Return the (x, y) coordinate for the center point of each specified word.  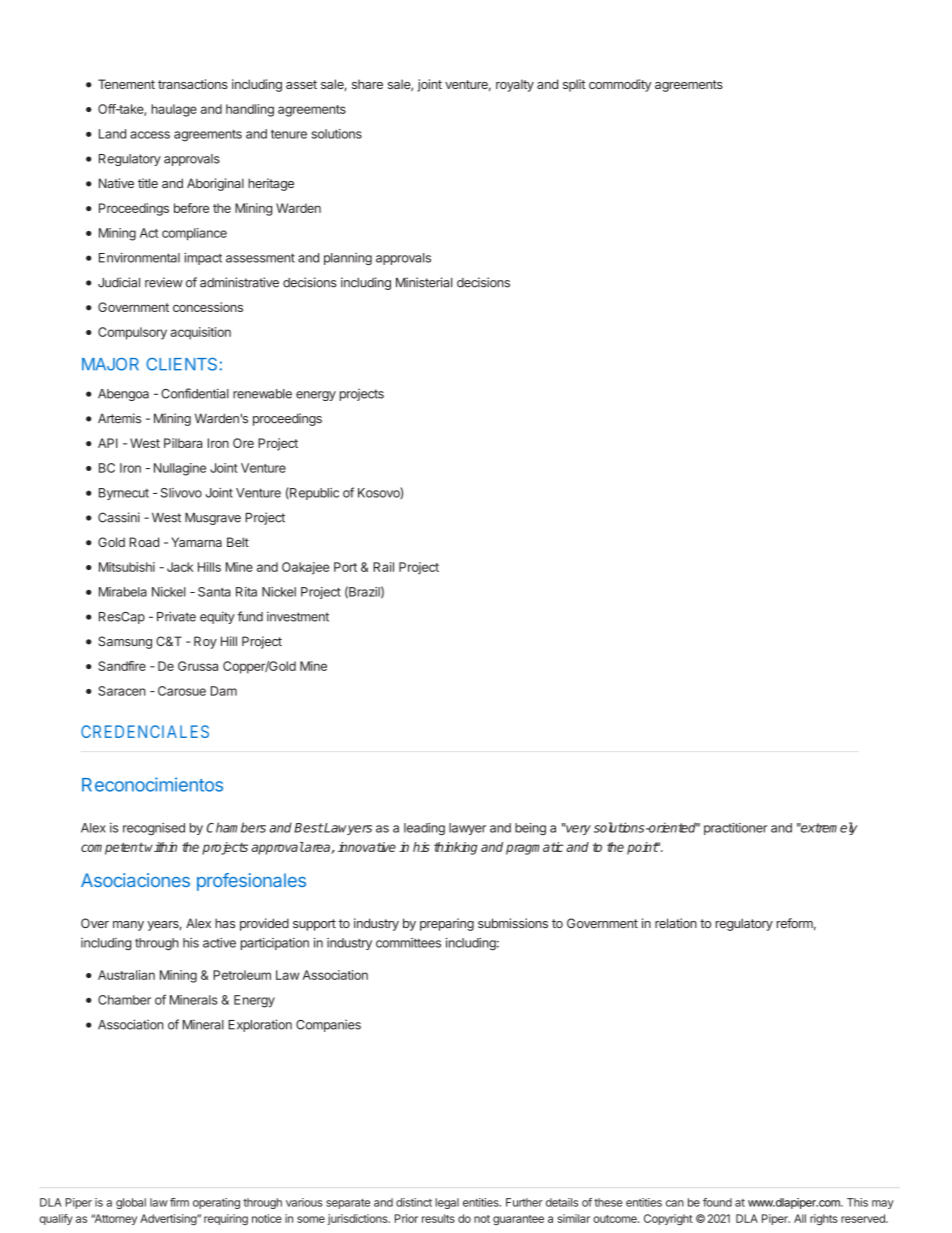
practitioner (736, 829)
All (800, 1218)
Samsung (125, 642)
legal (447, 1203)
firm (179, 1202)
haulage (174, 110)
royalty (515, 85)
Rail (383, 567)
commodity (620, 85)
